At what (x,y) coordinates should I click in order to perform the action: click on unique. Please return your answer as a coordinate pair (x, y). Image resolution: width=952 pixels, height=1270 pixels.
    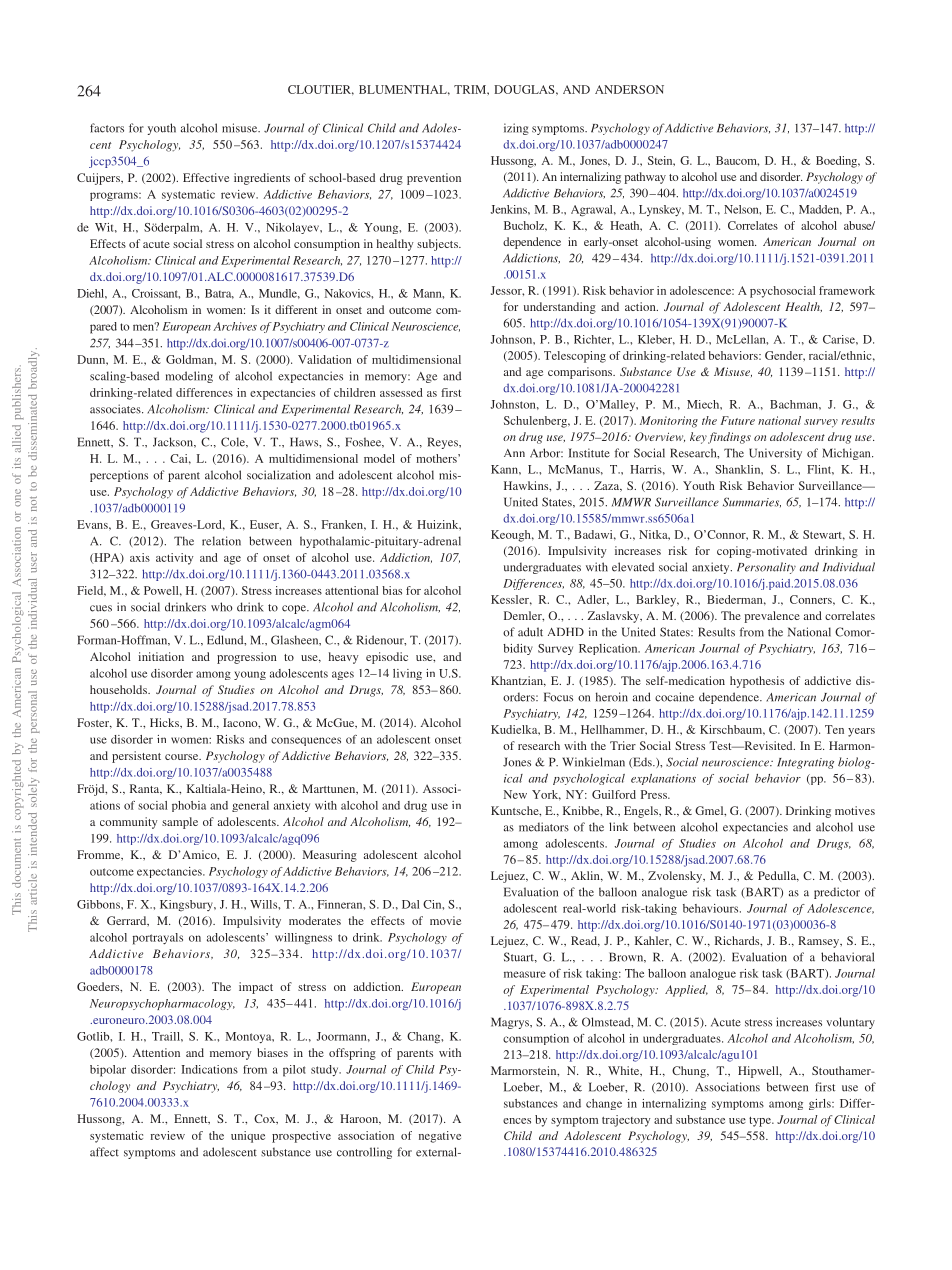
    Looking at the image, I should click on (248, 1137).
